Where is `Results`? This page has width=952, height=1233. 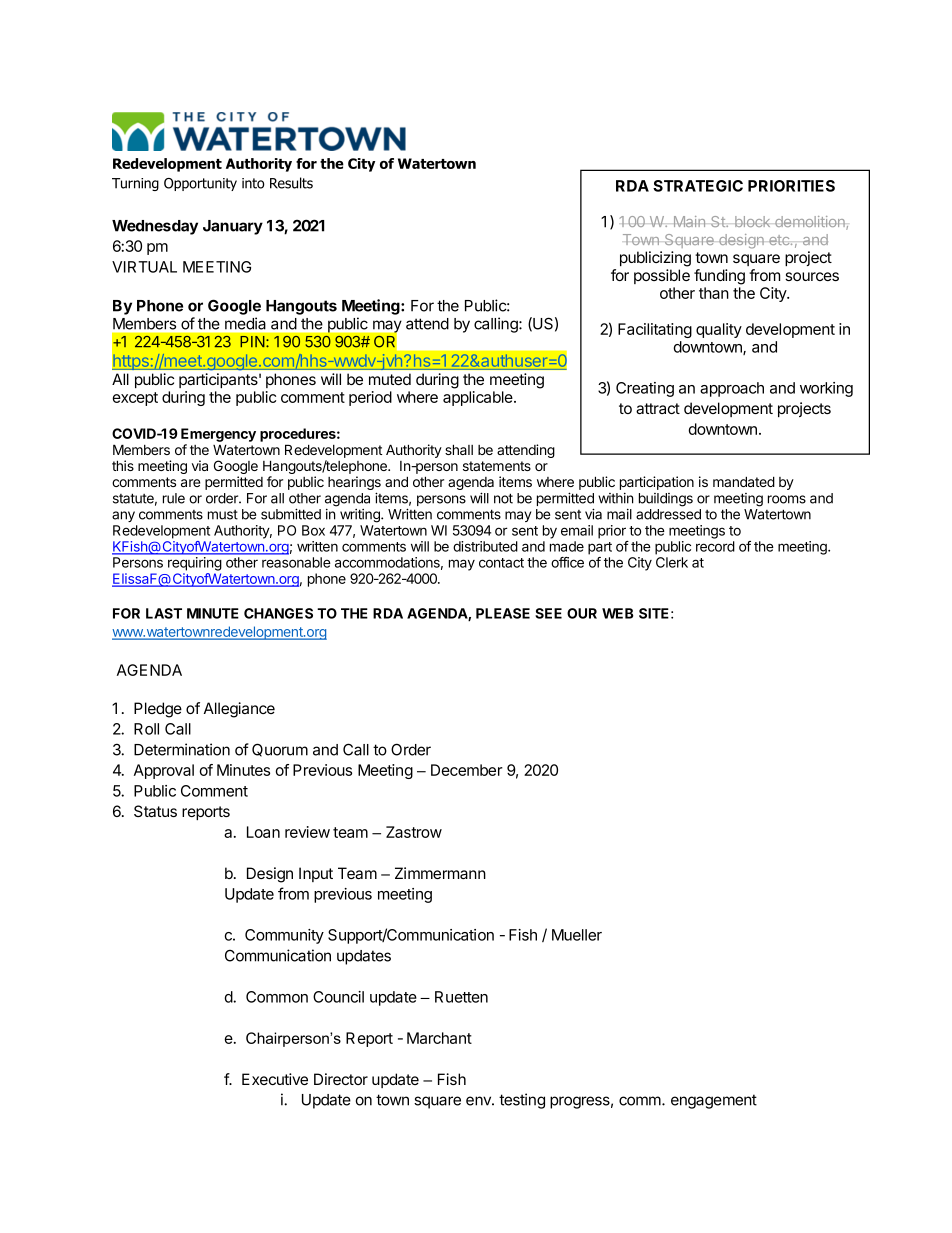 Results is located at coordinates (291, 183).
